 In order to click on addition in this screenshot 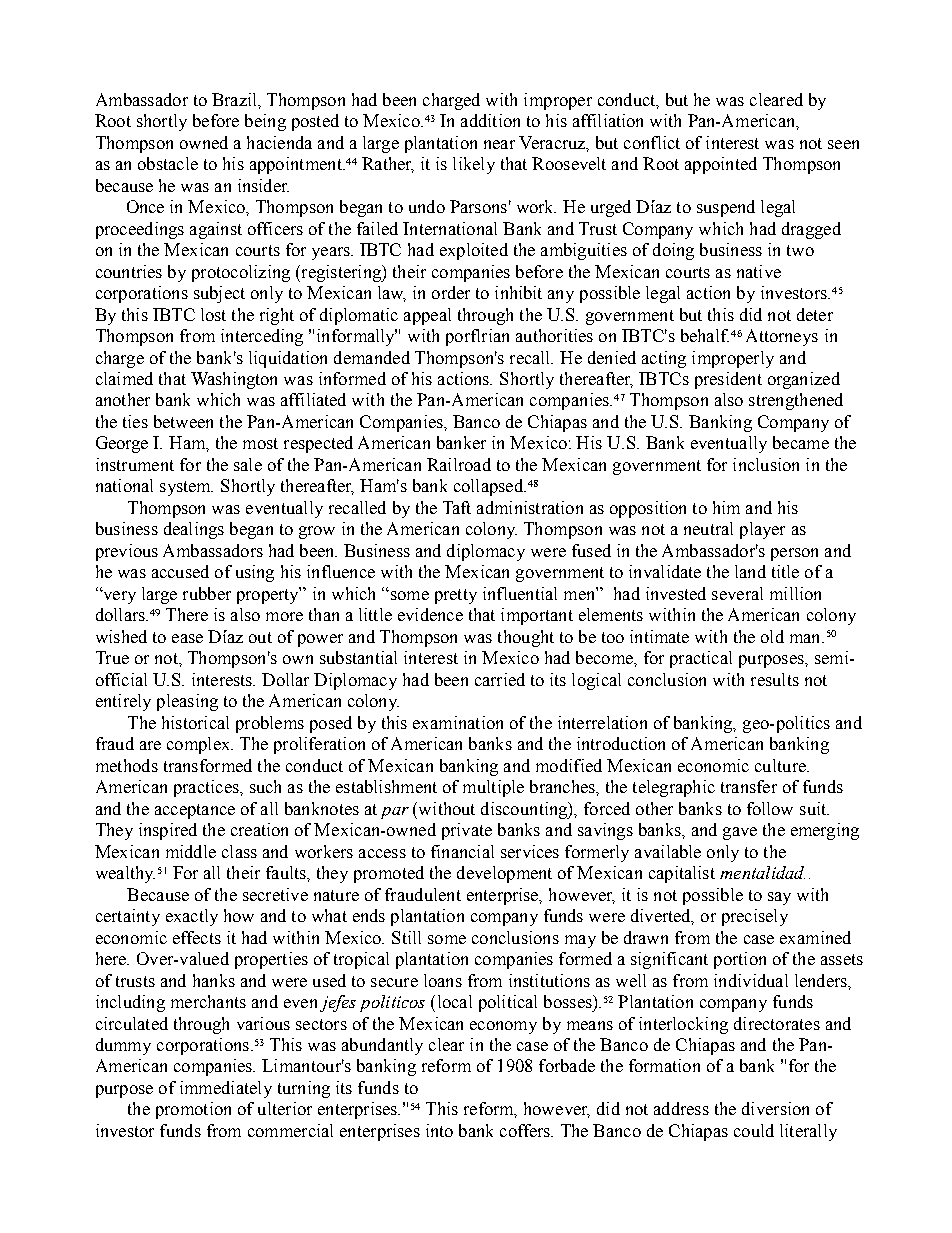, I will do `click(490, 120)`.
